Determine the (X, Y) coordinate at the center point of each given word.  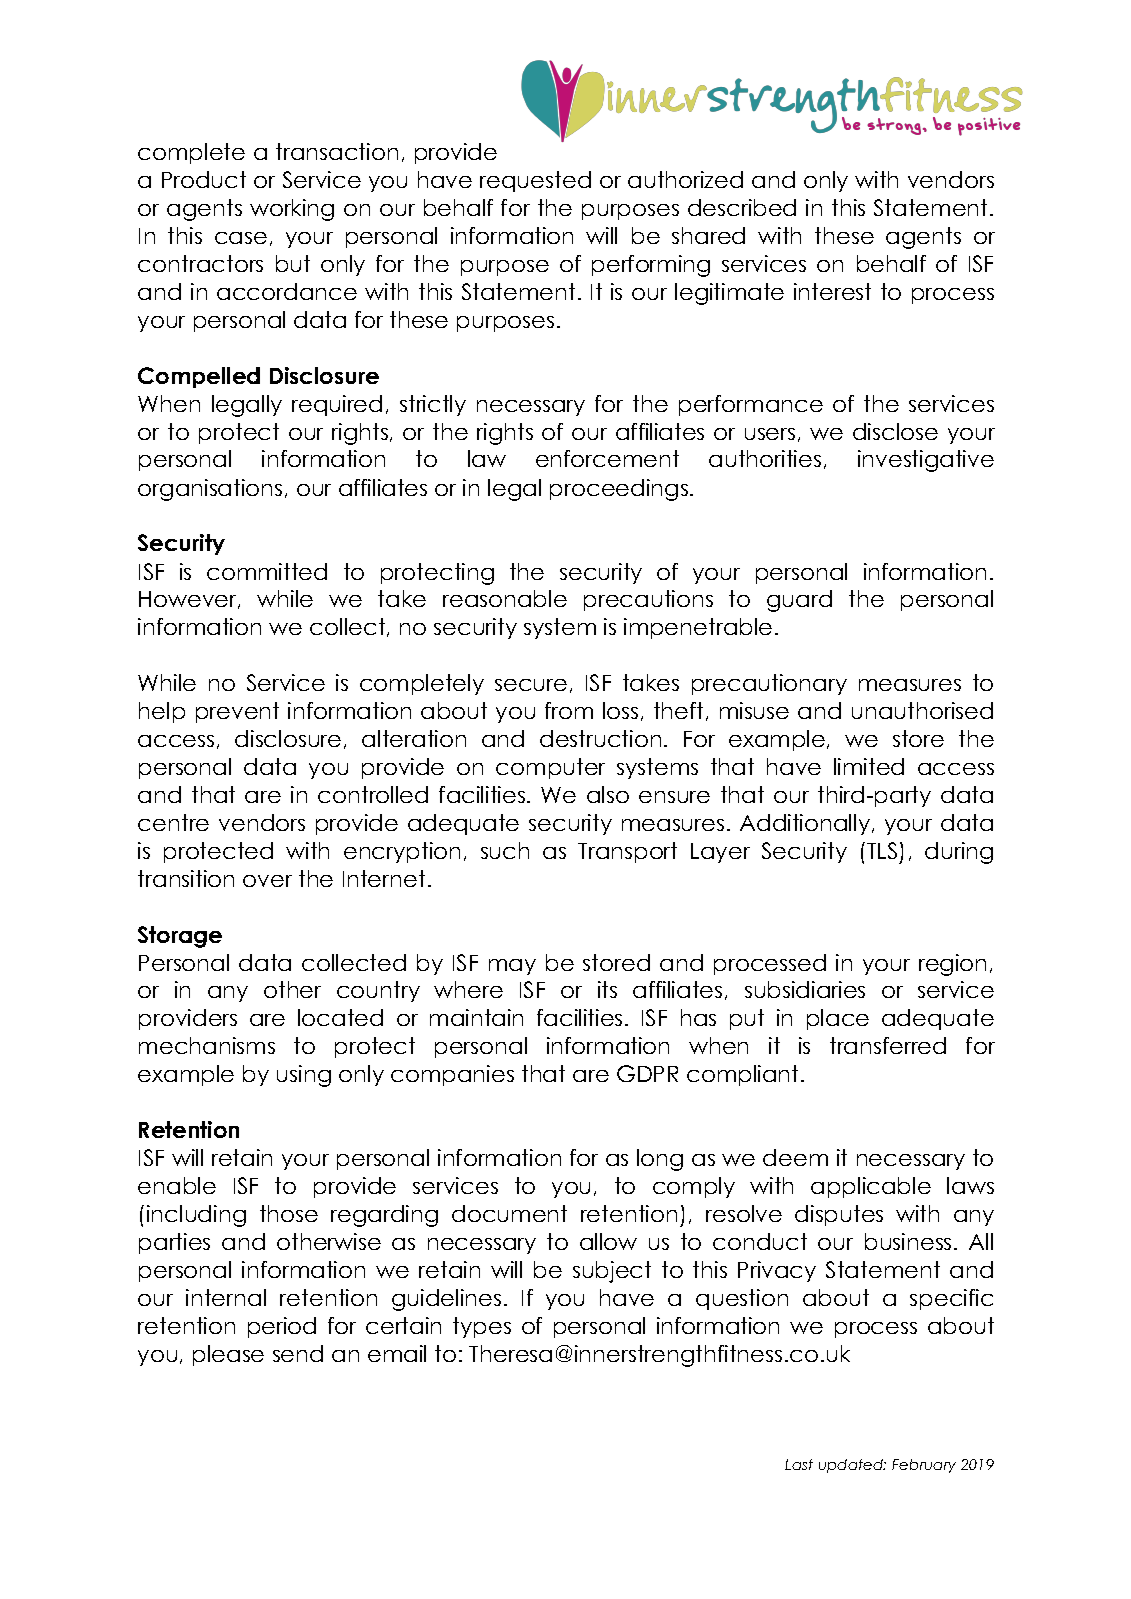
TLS (882, 850)
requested (535, 181)
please (228, 1355)
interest (832, 291)
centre (173, 822)
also (608, 794)
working (292, 210)
